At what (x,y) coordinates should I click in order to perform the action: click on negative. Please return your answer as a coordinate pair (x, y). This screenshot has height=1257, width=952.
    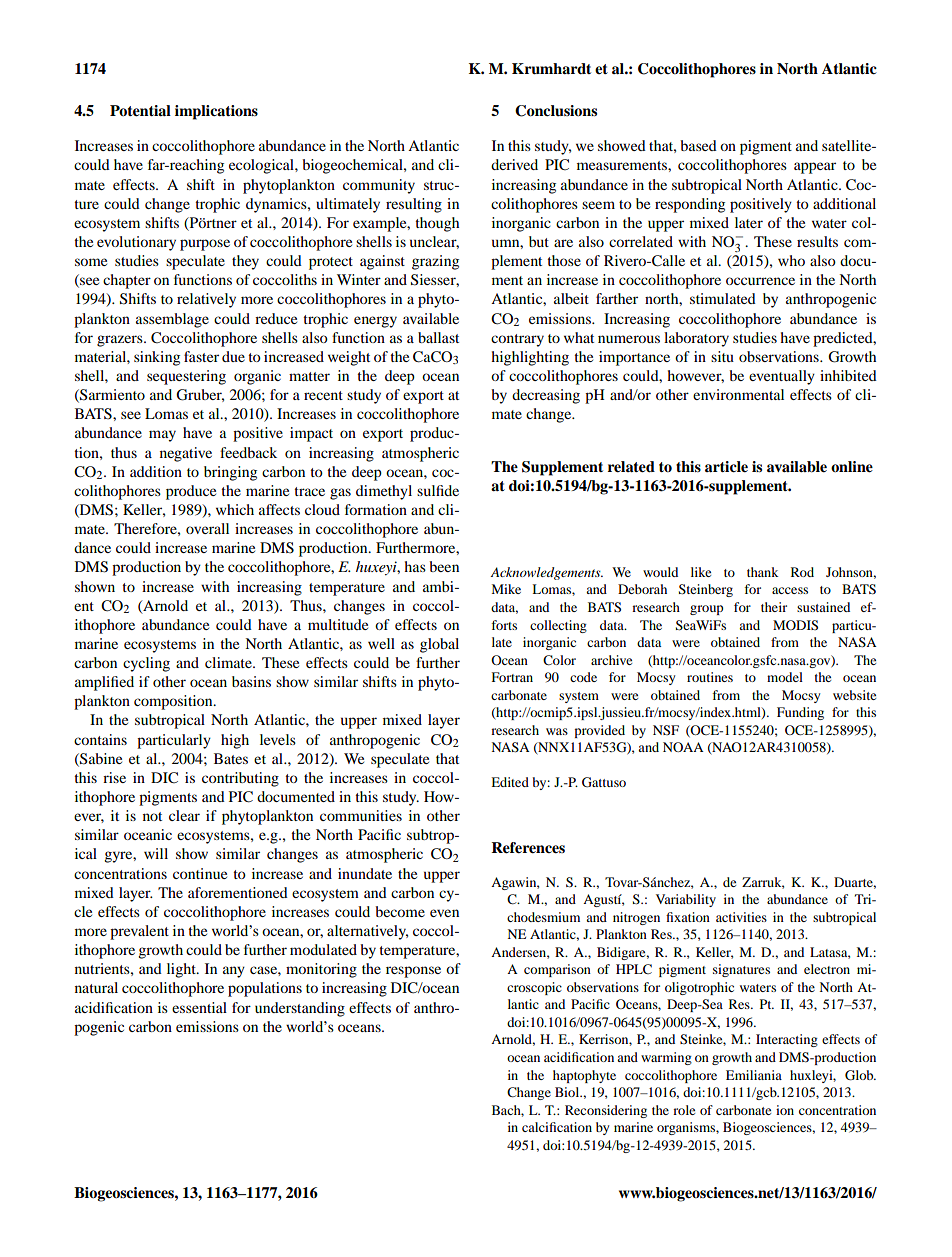
    Looking at the image, I should click on (186, 454).
